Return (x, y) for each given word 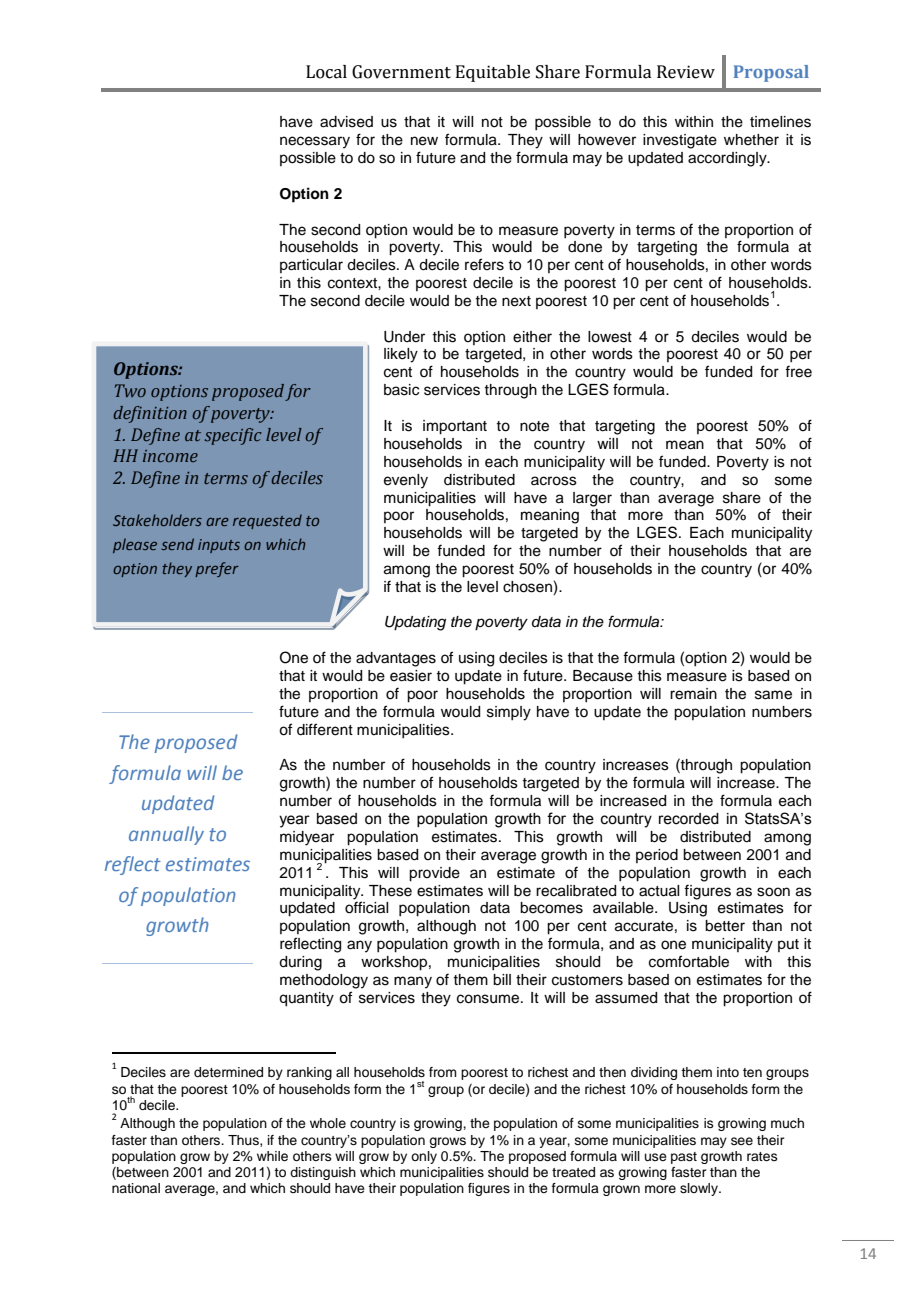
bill (502, 980)
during (300, 963)
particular (311, 266)
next (516, 301)
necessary (315, 142)
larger (592, 499)
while (272, 1156)
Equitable (493, 73)
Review (686, 72)
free (798, 371)
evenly (406, 481)
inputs (219, 546)
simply (509, 713)
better (725, 926)
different (325, 729)
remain (693, 694)
